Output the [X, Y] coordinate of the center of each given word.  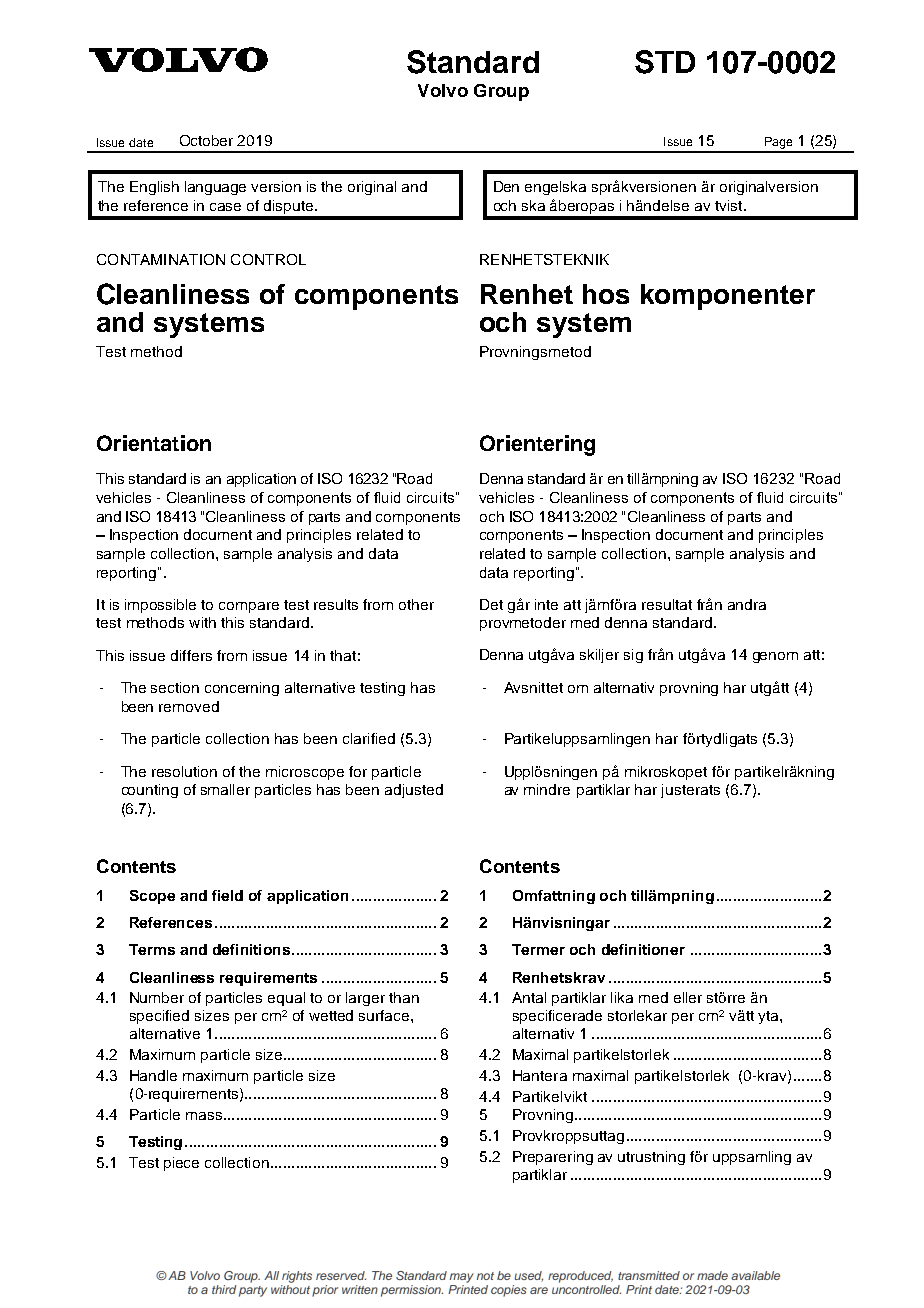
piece [181, 1164]
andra [747, 604]
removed [189, 706]
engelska [555, 188]
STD [665, 62]
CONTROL [268, 259]
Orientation [154, 443]
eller [688, 997]
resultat [667, 604]
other [416, 604]
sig [633, 656]
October [206, 140]
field [227, 895]
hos [606, 294]
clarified [369, 738]
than [404, 997]
